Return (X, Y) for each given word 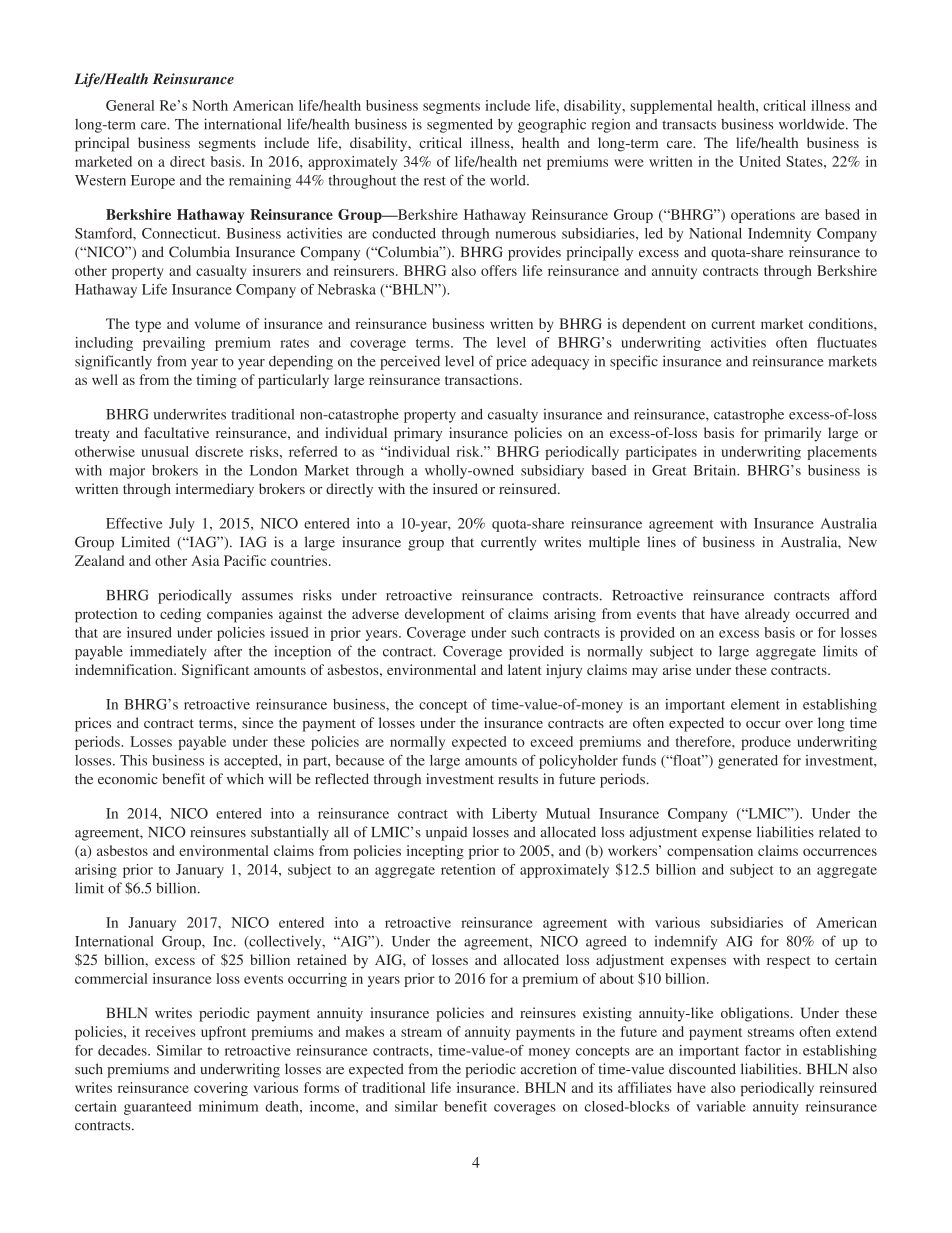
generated (748, 762)
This (133, 760)
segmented (460, 125)
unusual (165, 451)
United (760, 161)
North (210, 105)
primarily (792, 434)
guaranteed (157, 1108)
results (518, 778)
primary (418, 434)
